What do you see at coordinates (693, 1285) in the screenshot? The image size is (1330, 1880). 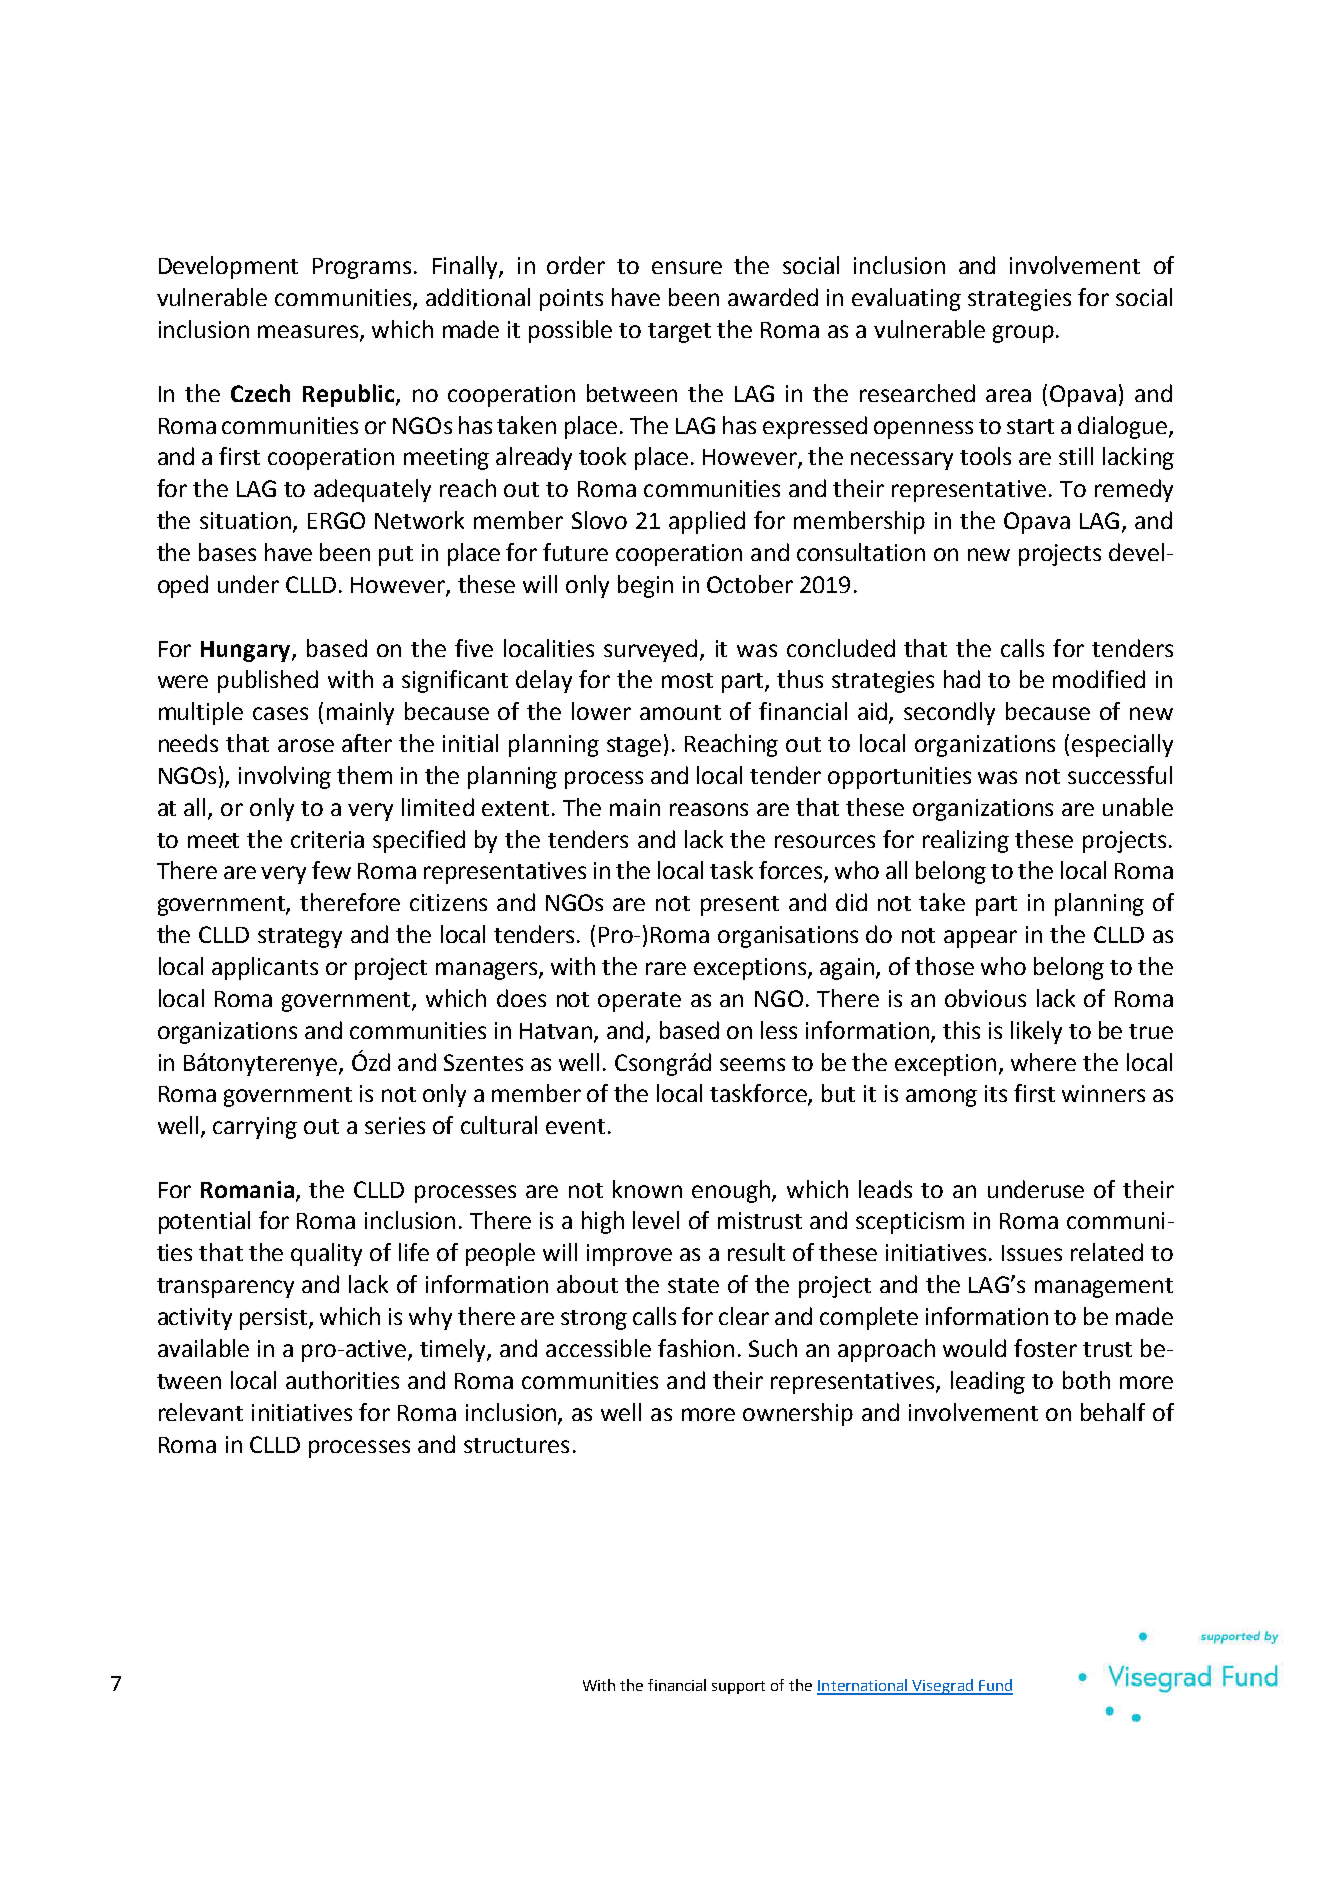 I see `state` at bounding box center [693, 1285].
